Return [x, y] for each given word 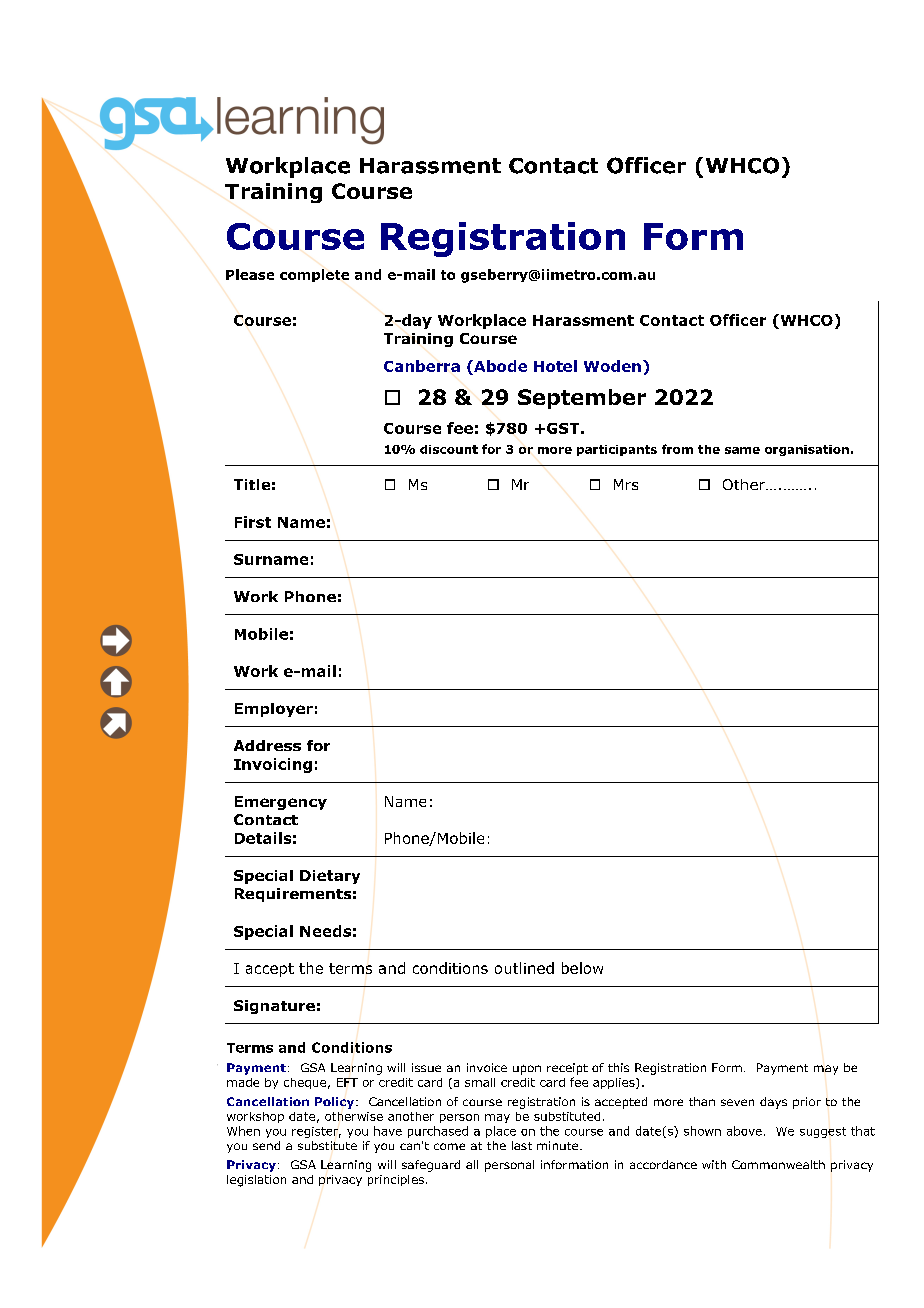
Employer [274, 710]
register [316, 1132]
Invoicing [273, 765]
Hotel [555, 366]
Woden [612, 366]
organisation [807, 450]
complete [314, 275]
